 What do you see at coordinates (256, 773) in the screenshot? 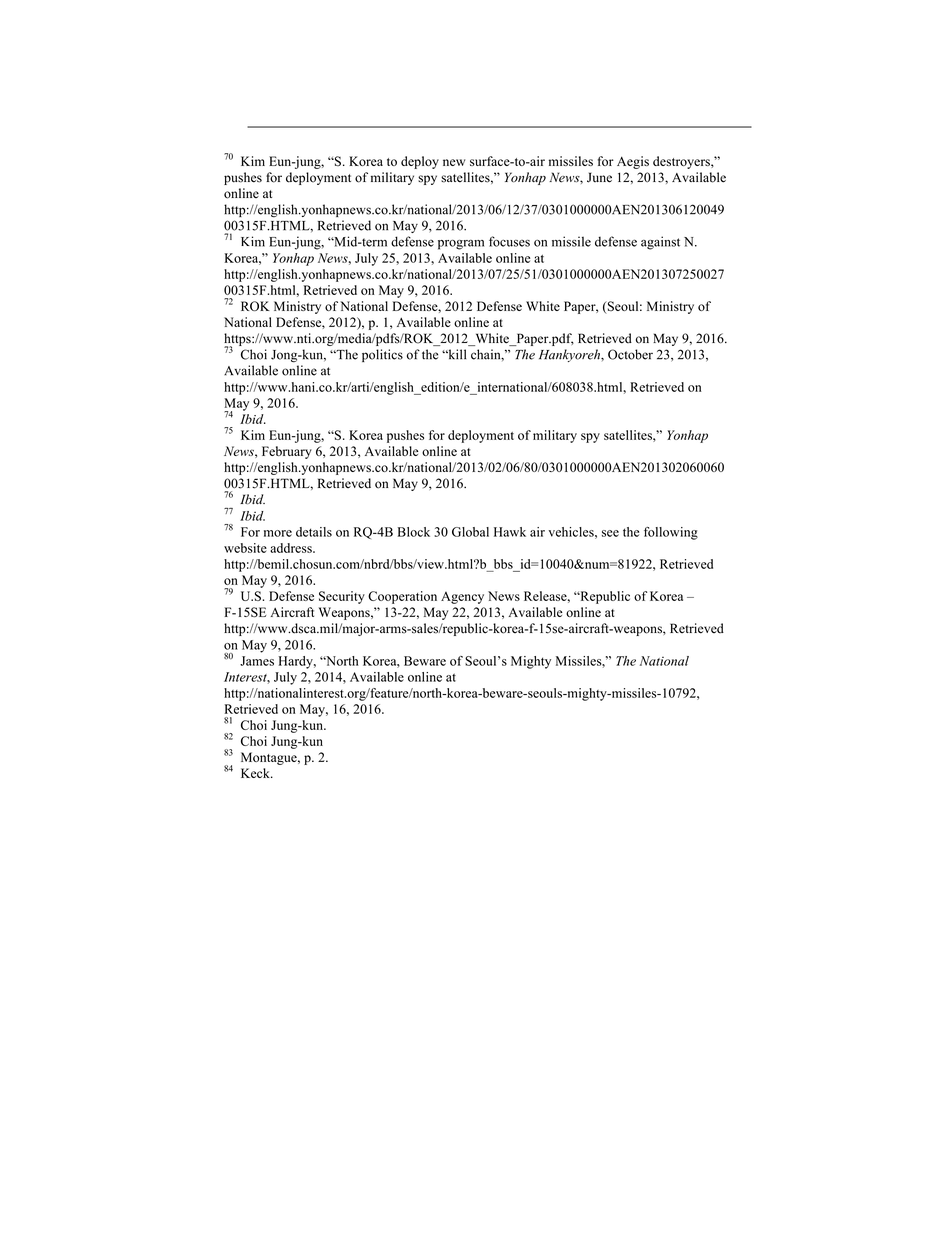
I see `Keck` at bounding box center [256, 773].
